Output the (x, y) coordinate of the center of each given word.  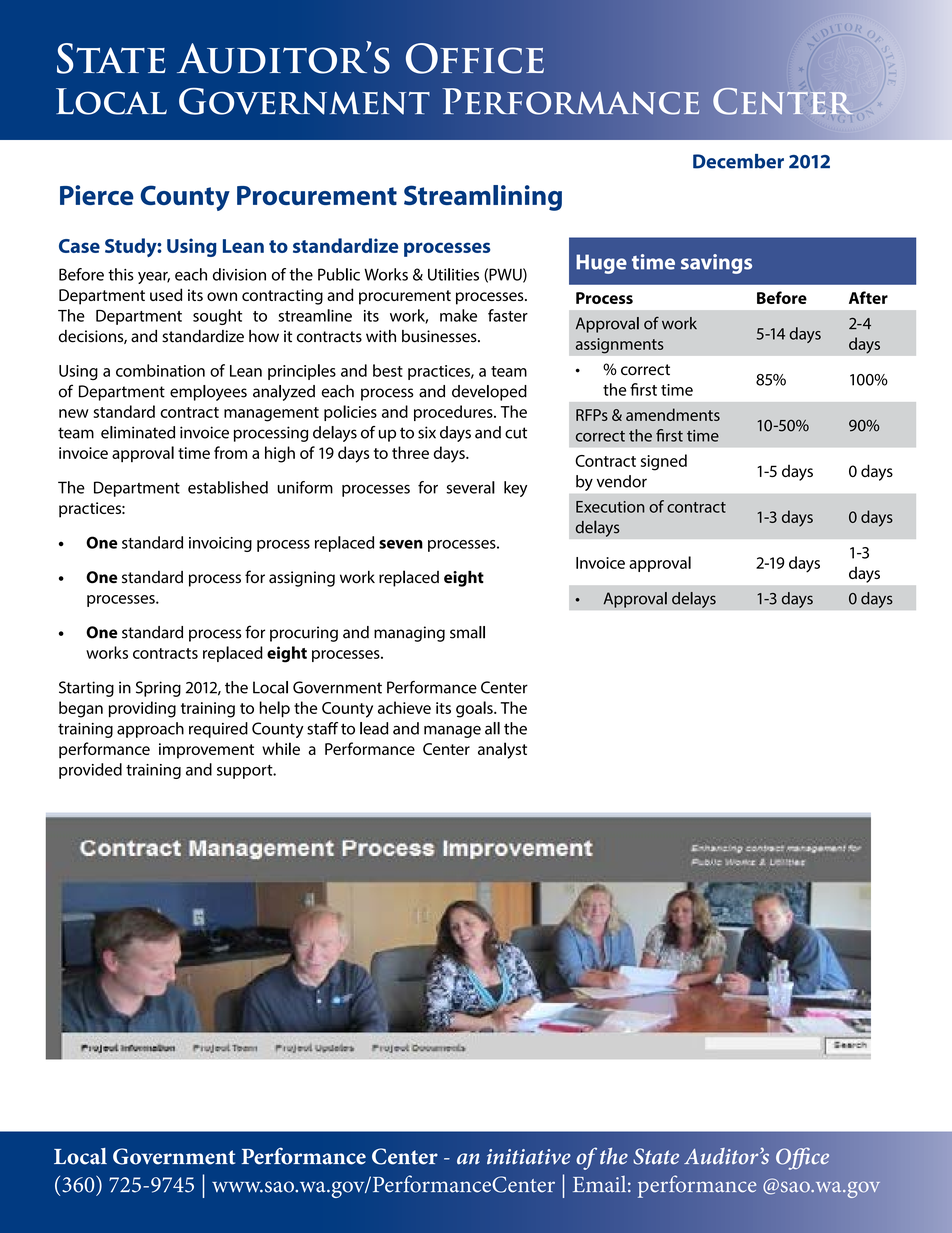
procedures (454, 413)
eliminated (138, 432)
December (738, 161)
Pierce (97, 195)
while (281, 748)
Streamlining (483, 198)
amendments (673, 414)
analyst (502, 750)
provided (90, 771)
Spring (158, 689)
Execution (610, 507)
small (467, 632)
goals (475, 709)
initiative (529, 1157)
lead (374, 728)
